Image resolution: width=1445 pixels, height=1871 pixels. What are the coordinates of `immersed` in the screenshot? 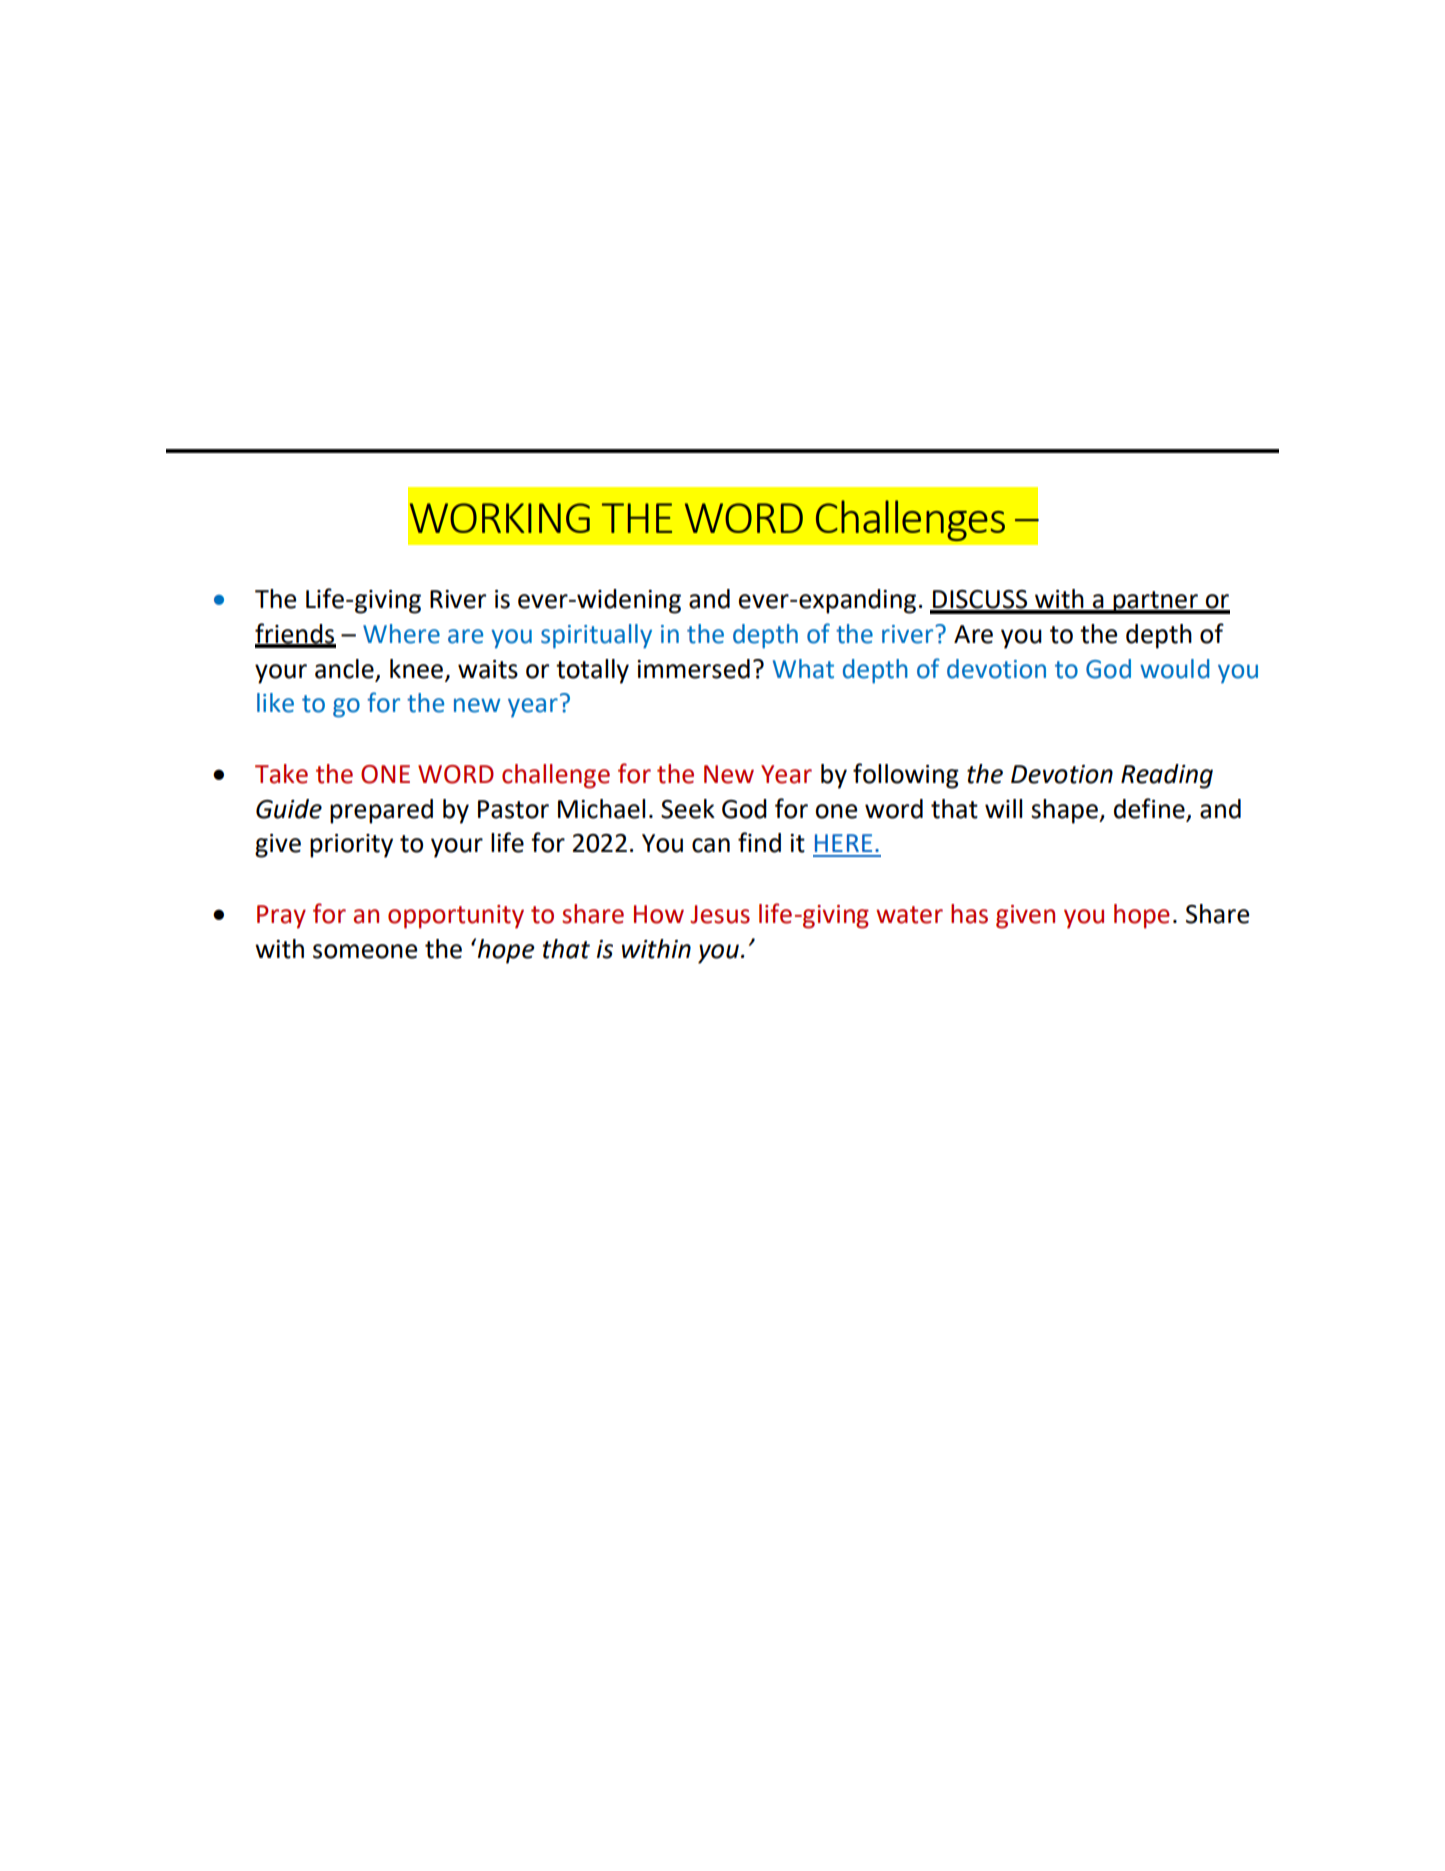 It's located at (693, 669).
